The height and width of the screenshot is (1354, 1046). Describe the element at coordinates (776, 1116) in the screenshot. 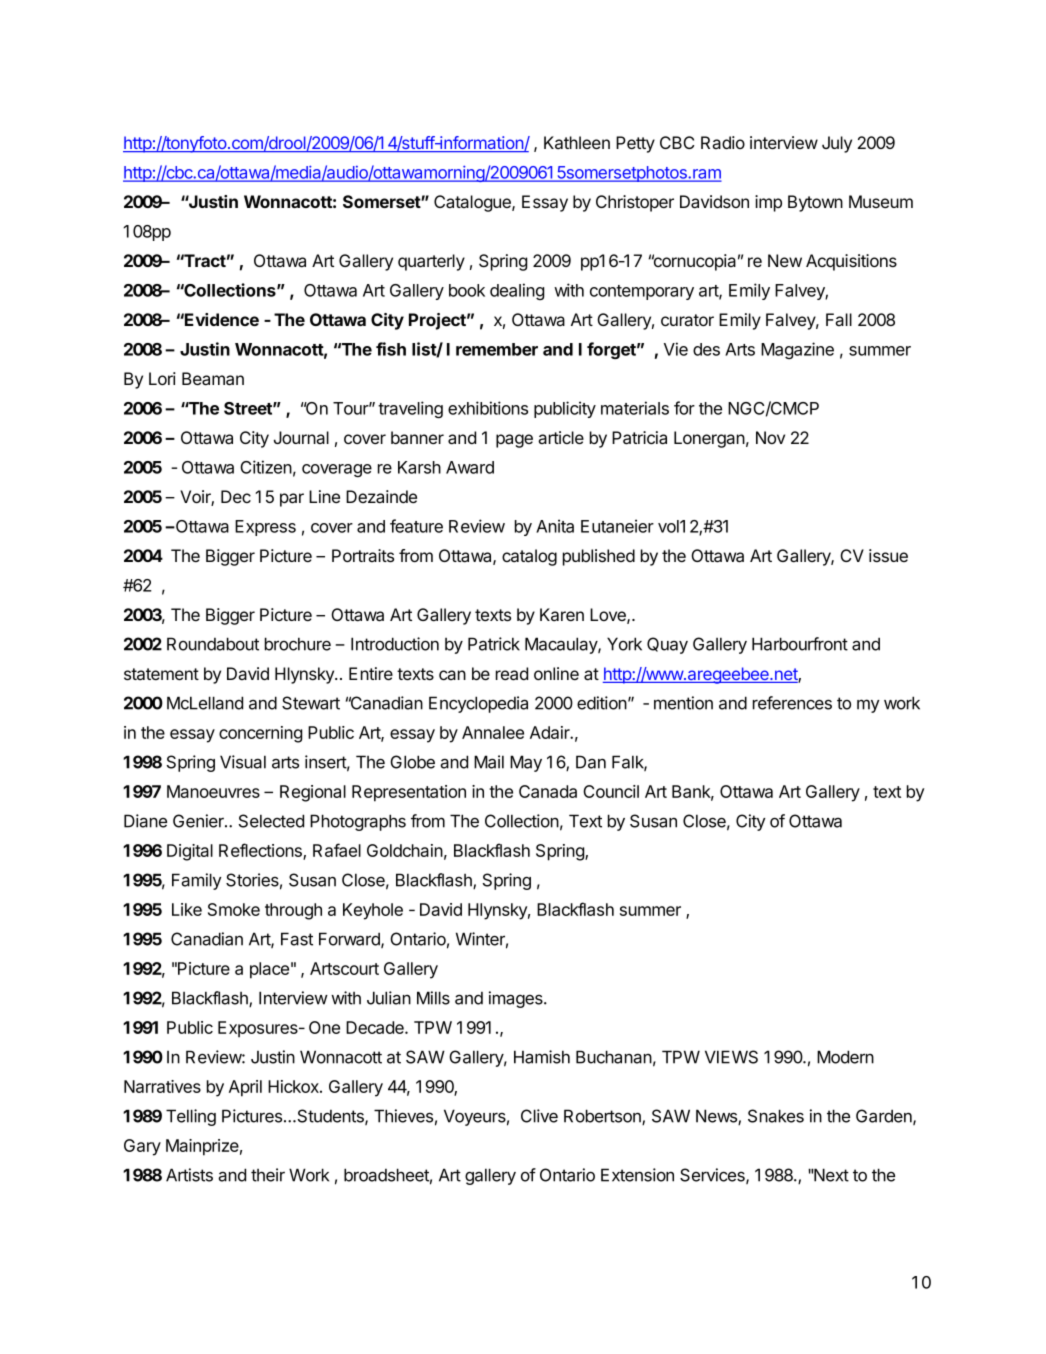

I see `Snakes` at that location.
